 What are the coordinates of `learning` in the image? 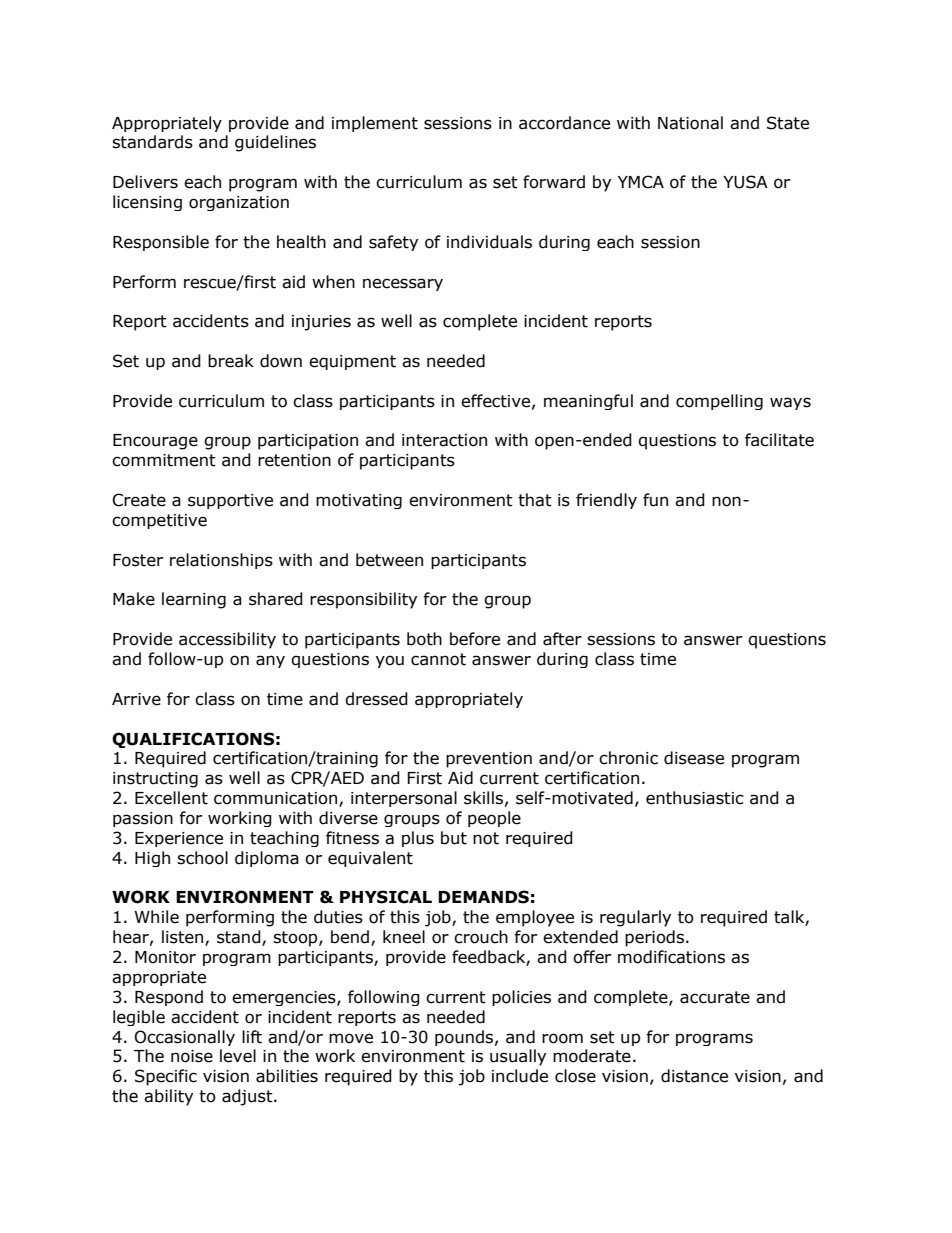 It's located at (194, 600).
